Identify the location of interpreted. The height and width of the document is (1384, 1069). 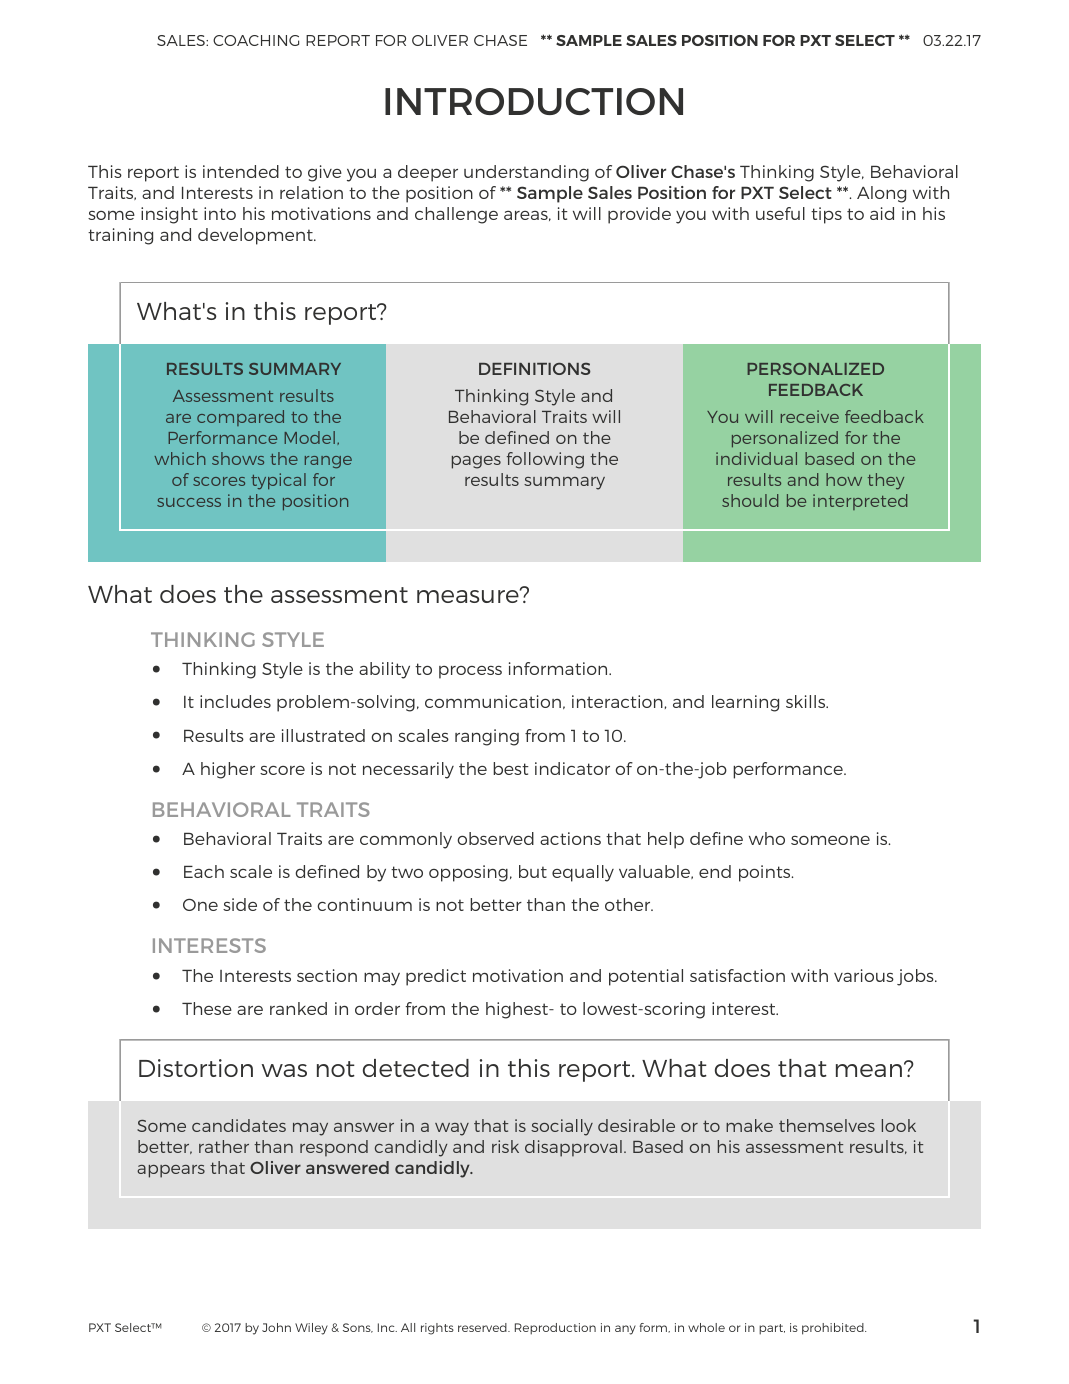
(860, 502).
